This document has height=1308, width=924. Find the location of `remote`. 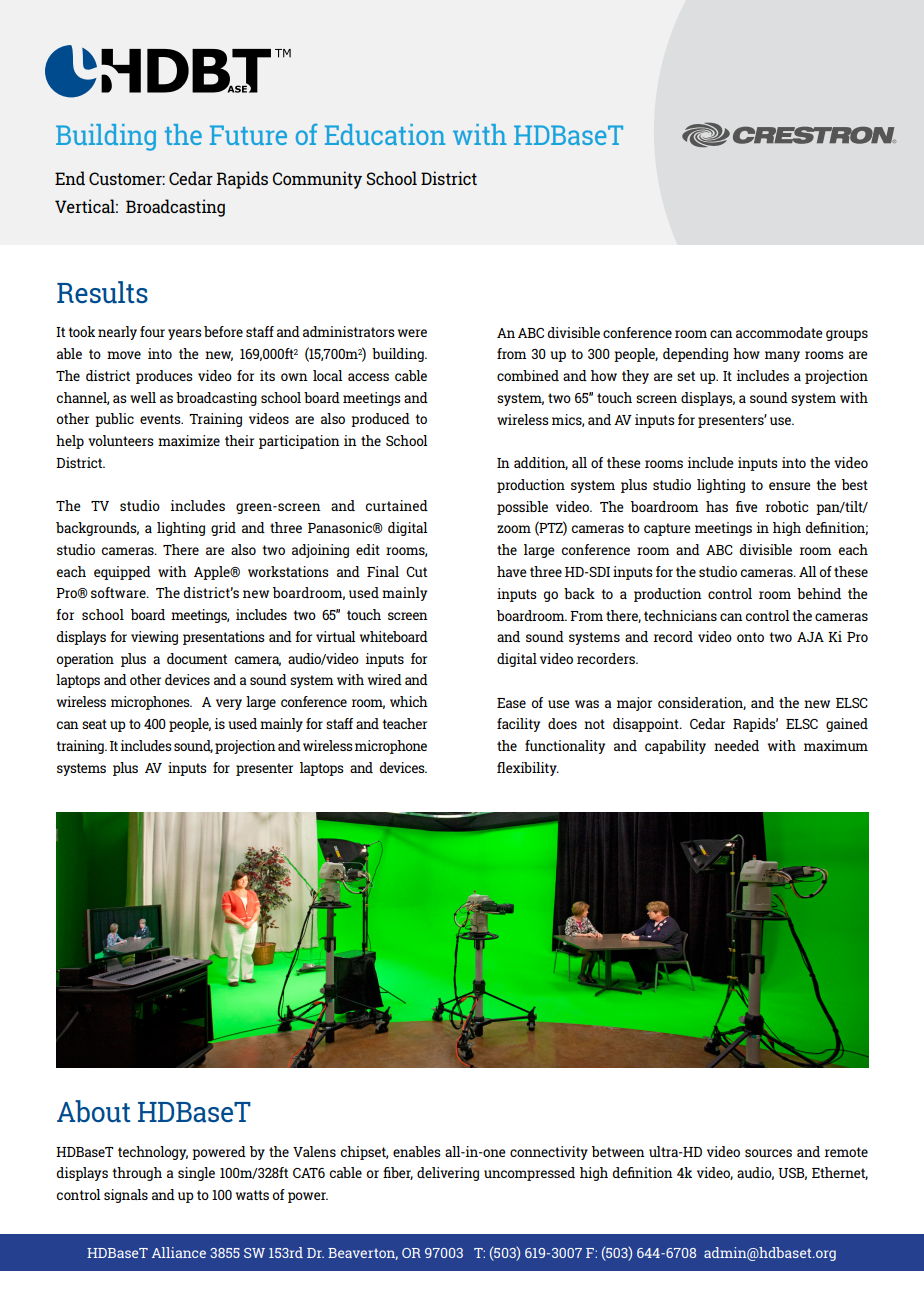

remote is located at coordinates (846, 1152).
